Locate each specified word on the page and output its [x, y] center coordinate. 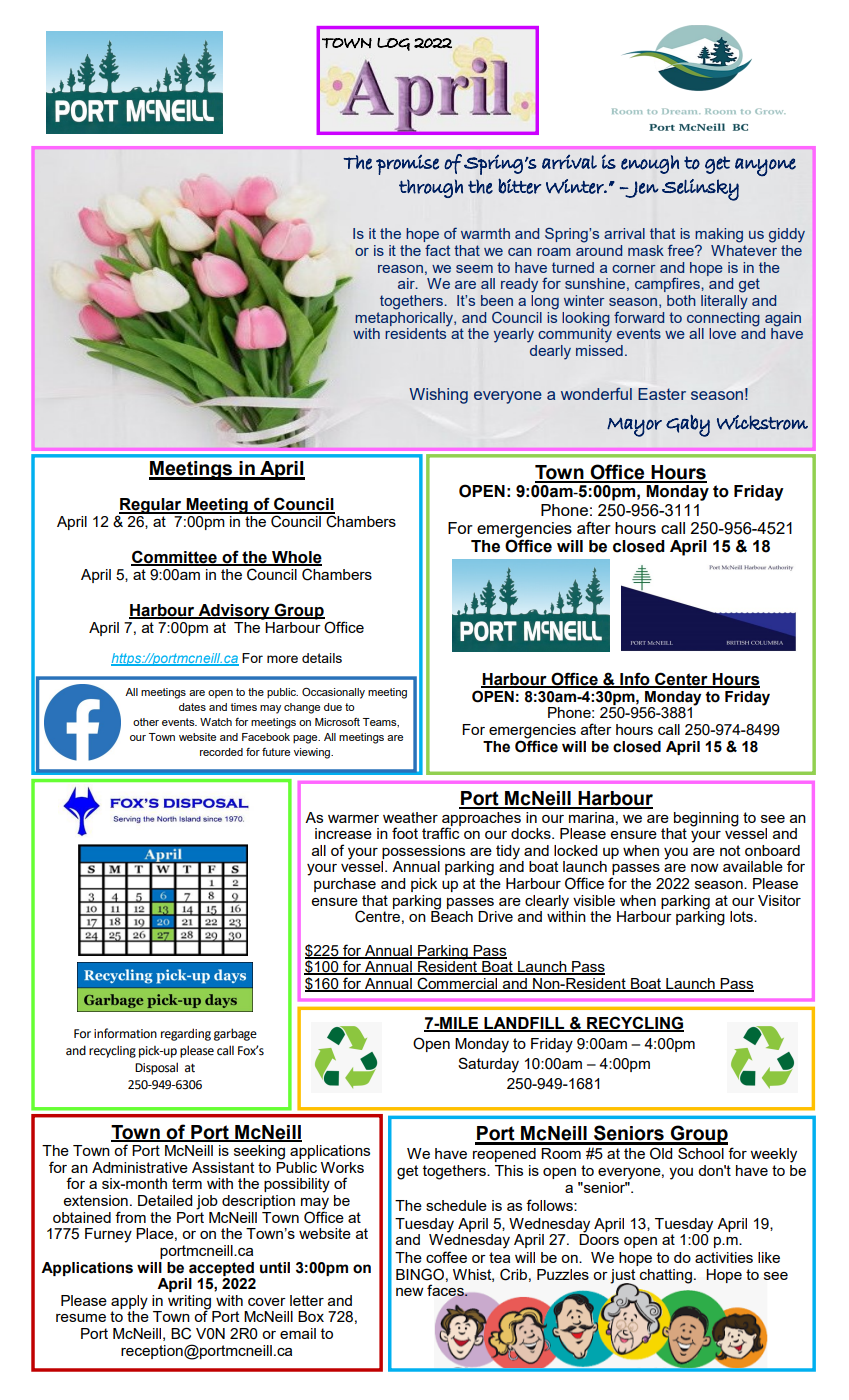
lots [742, 916]
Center [681, 679]
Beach [452, 915]
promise [407, 165]
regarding [186, 1034]
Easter [662, 394]
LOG [393, 44]
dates [192, 707]
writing [191, 1303]
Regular [151, 506]
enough [650, 164]
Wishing [438, 396]
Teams [381, 722]
